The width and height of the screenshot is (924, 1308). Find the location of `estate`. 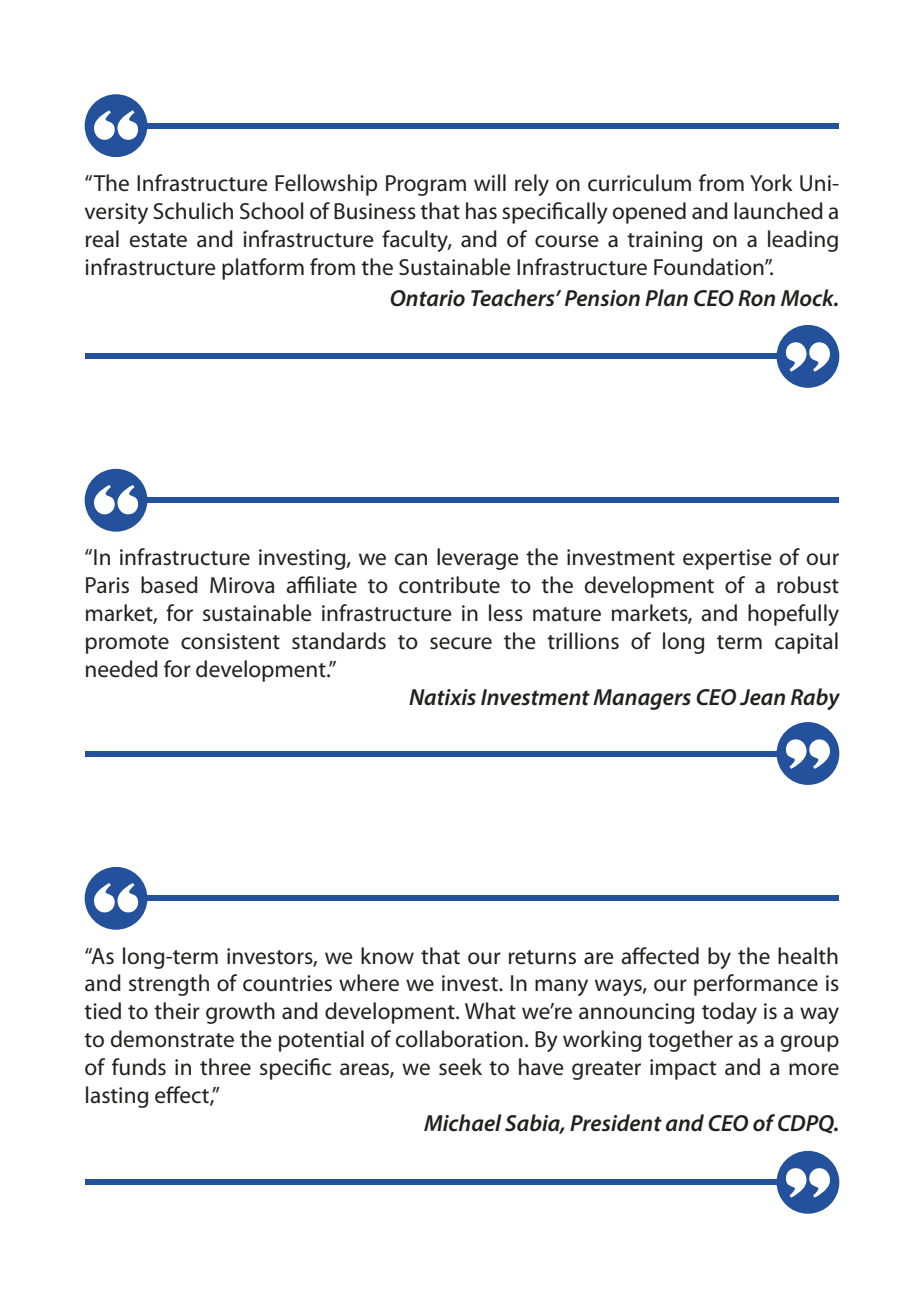

estate is located at coordinates (158, 240).
